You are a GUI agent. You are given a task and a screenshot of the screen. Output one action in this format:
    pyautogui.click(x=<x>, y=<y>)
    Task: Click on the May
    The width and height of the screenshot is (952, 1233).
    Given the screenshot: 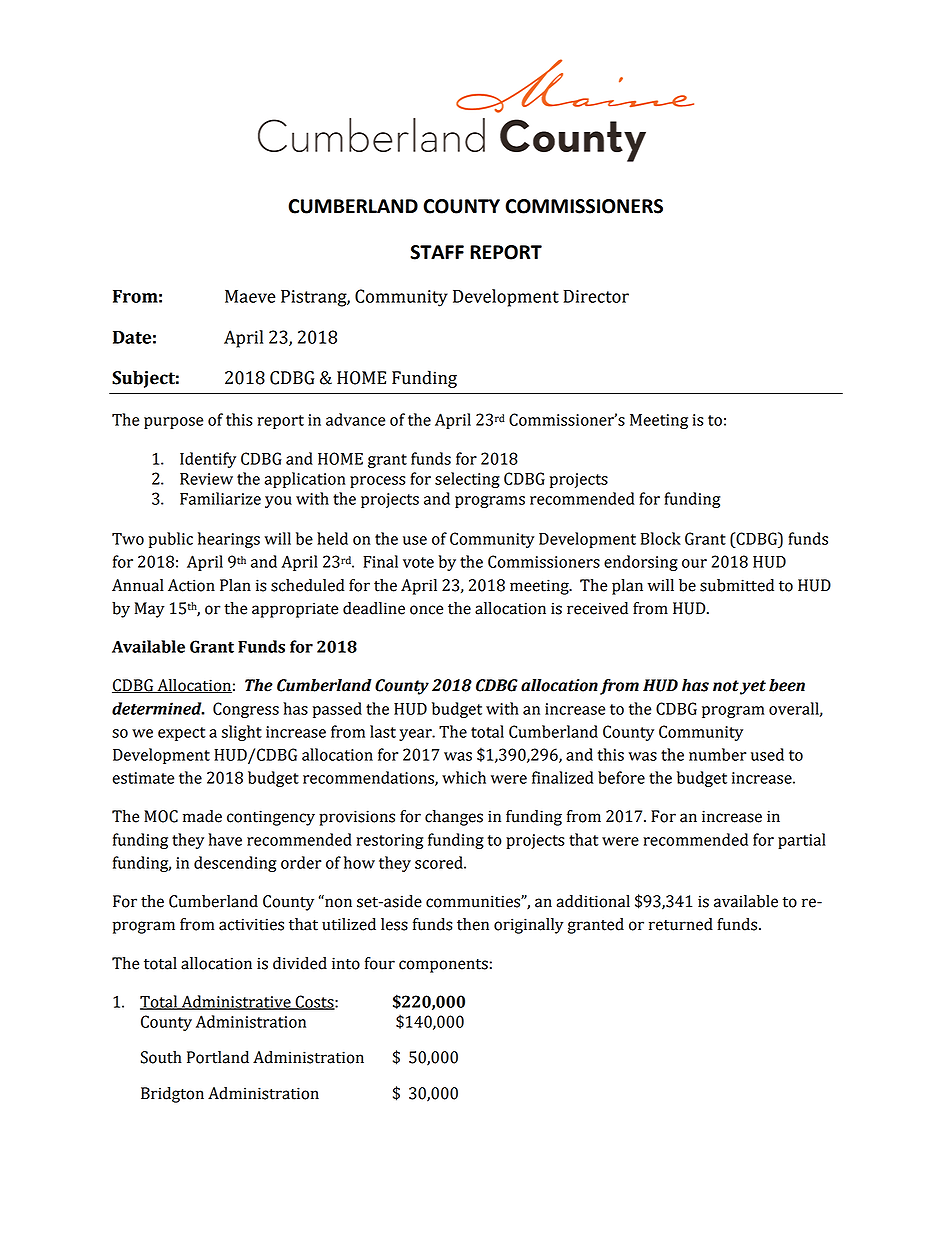 What is the action you would take?
    pyautogui.click(x=150, y=610)
